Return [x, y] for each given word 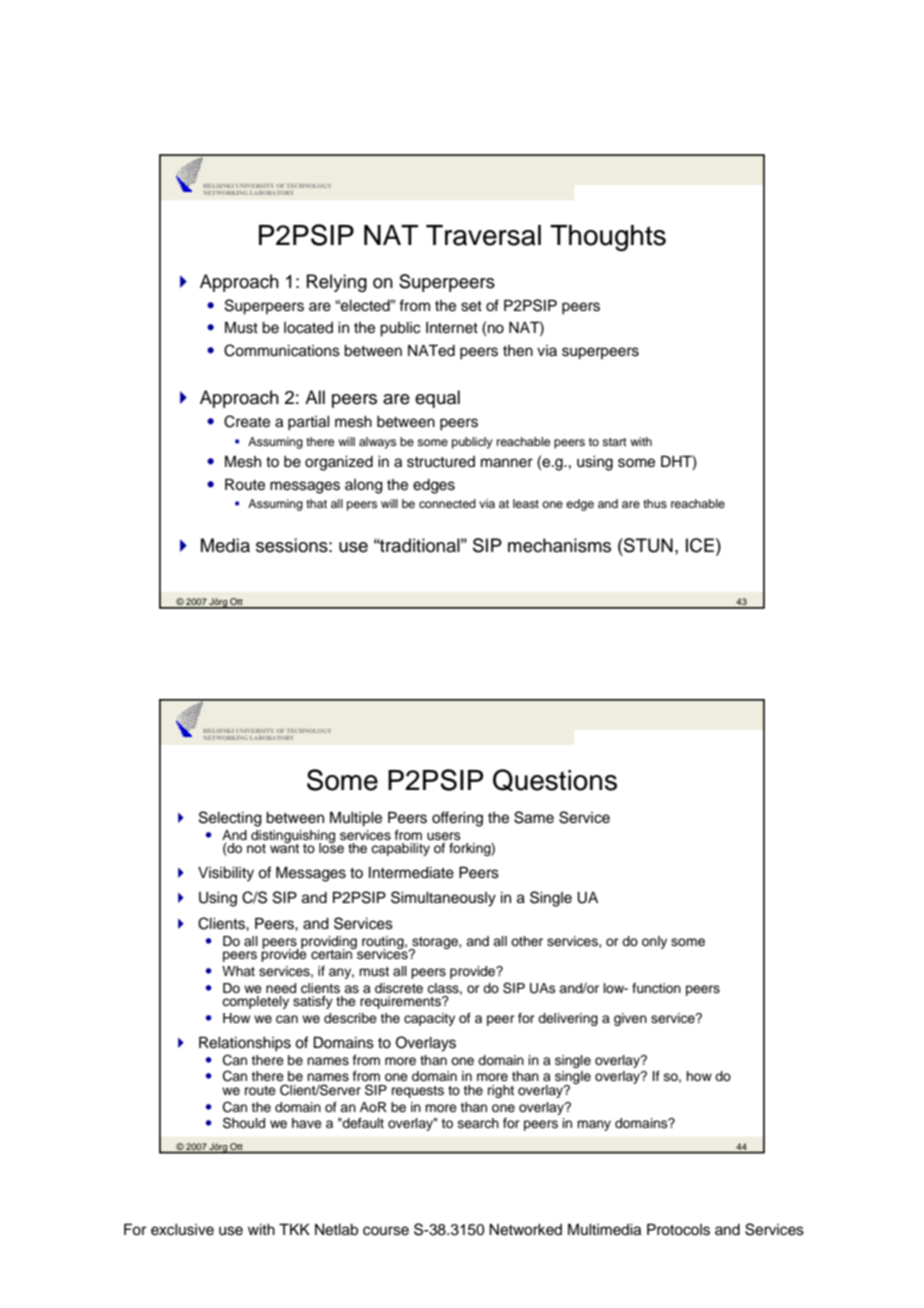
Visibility [226, 874]
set [471, 306]
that [316, 503]
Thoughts [608, 238]
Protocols [678, 1229]
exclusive [182, 1230]
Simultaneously [443, 899]
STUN [647, 545]
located [308, 328]
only [654, 942]
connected [447, 503]
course [386, 1231]
